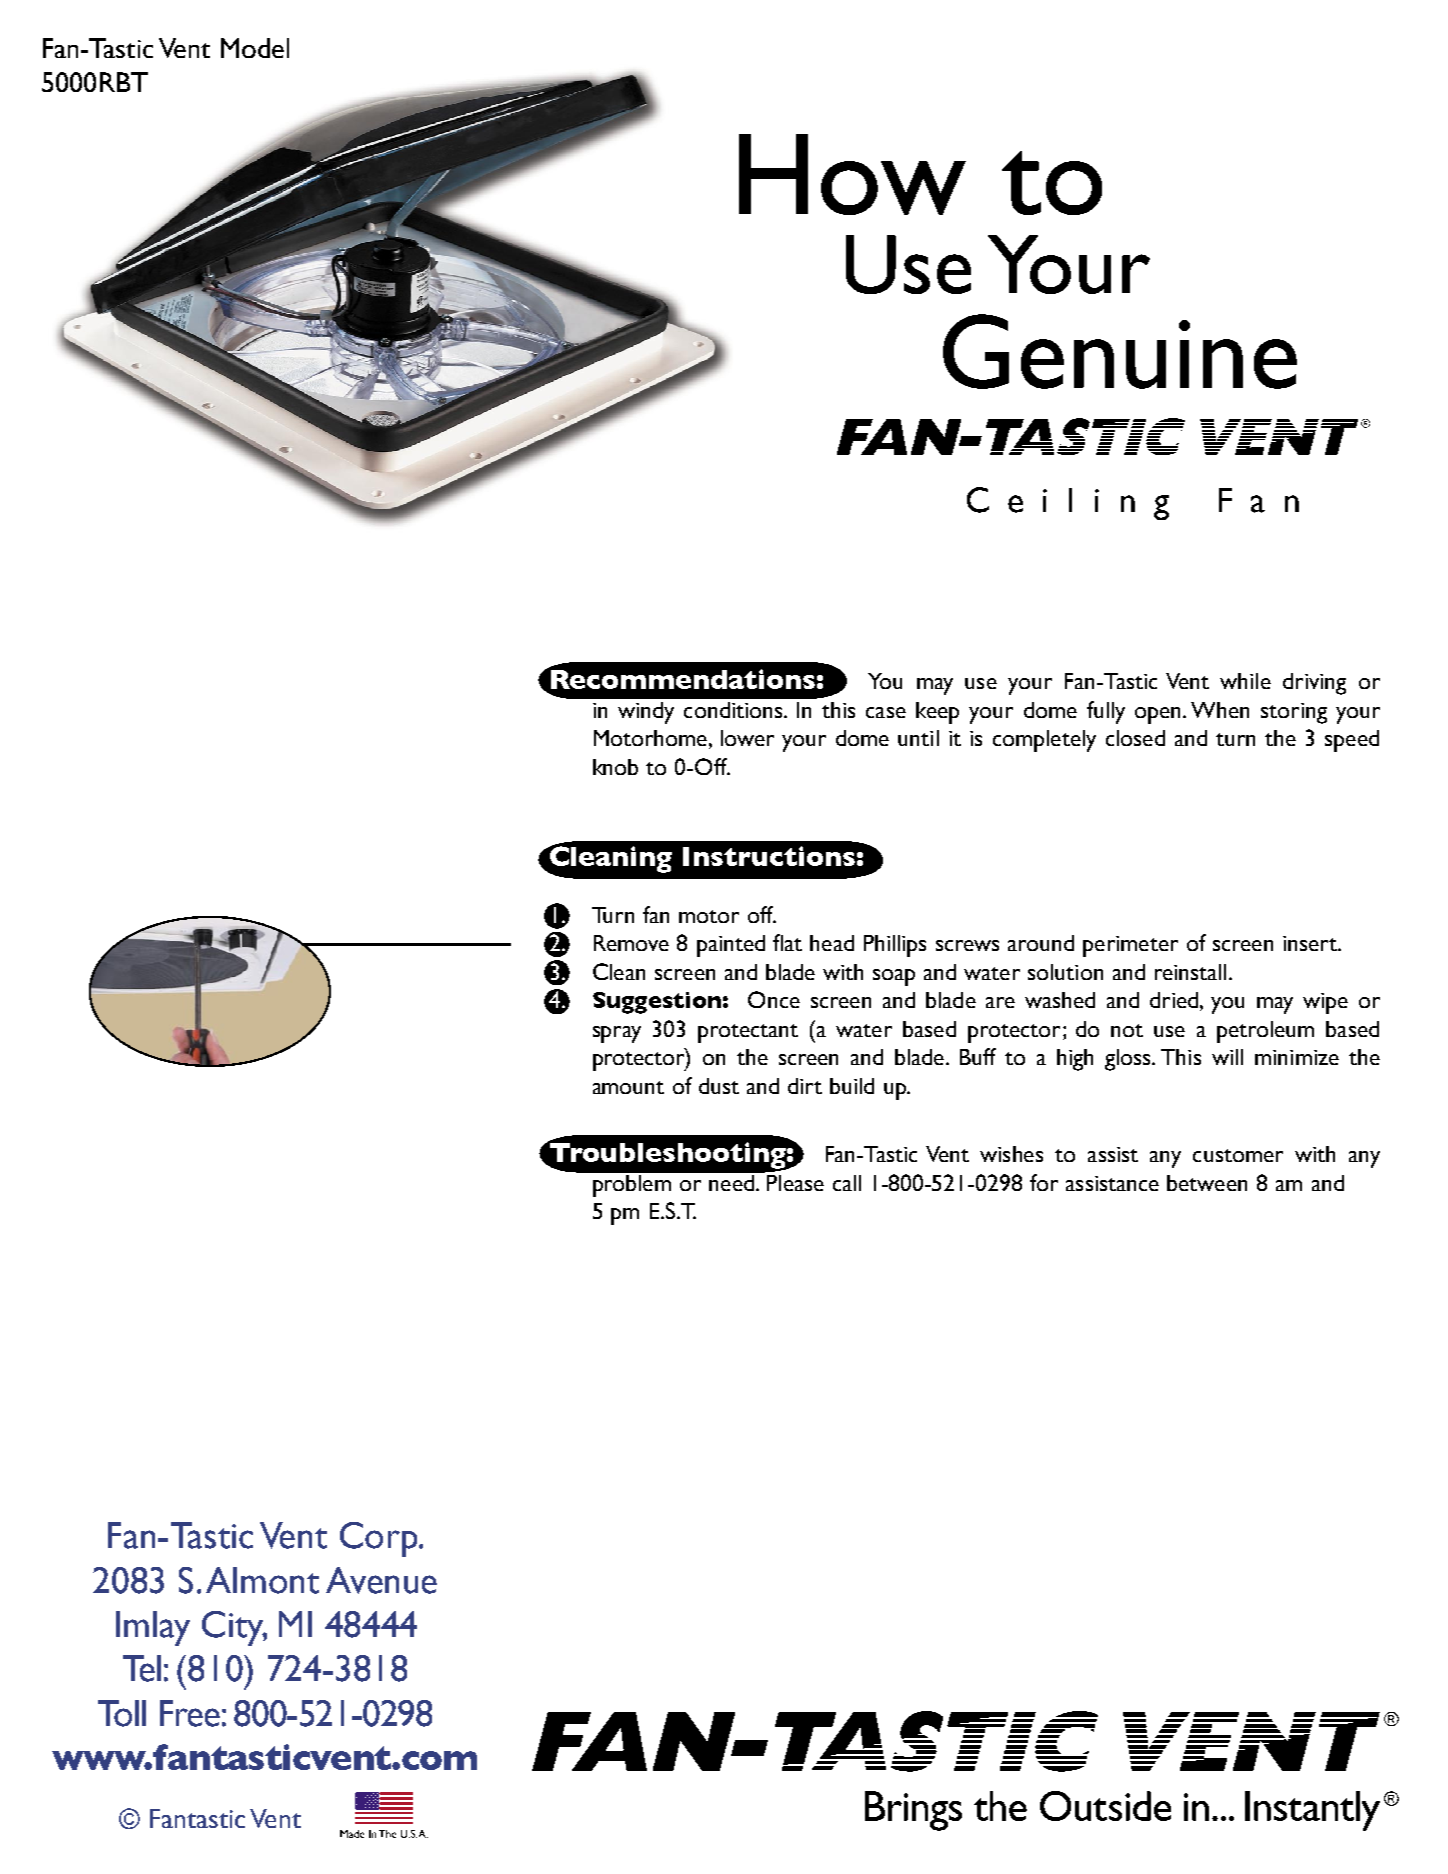  What do you see at coordinates (190, 1713) in the screenshot?
I see `Free` at bounding box center [190, 1713].
